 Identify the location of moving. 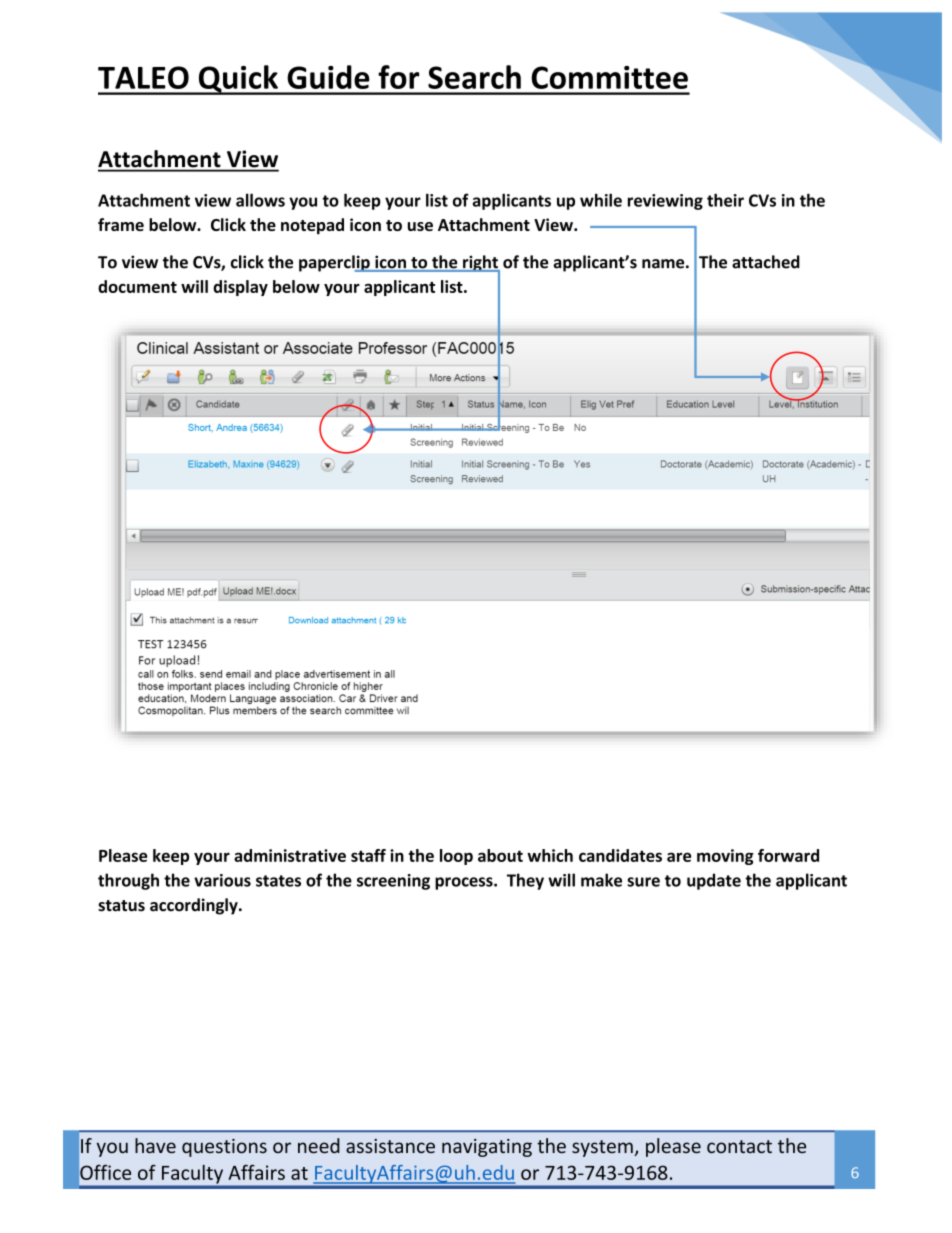
(725, 857).
